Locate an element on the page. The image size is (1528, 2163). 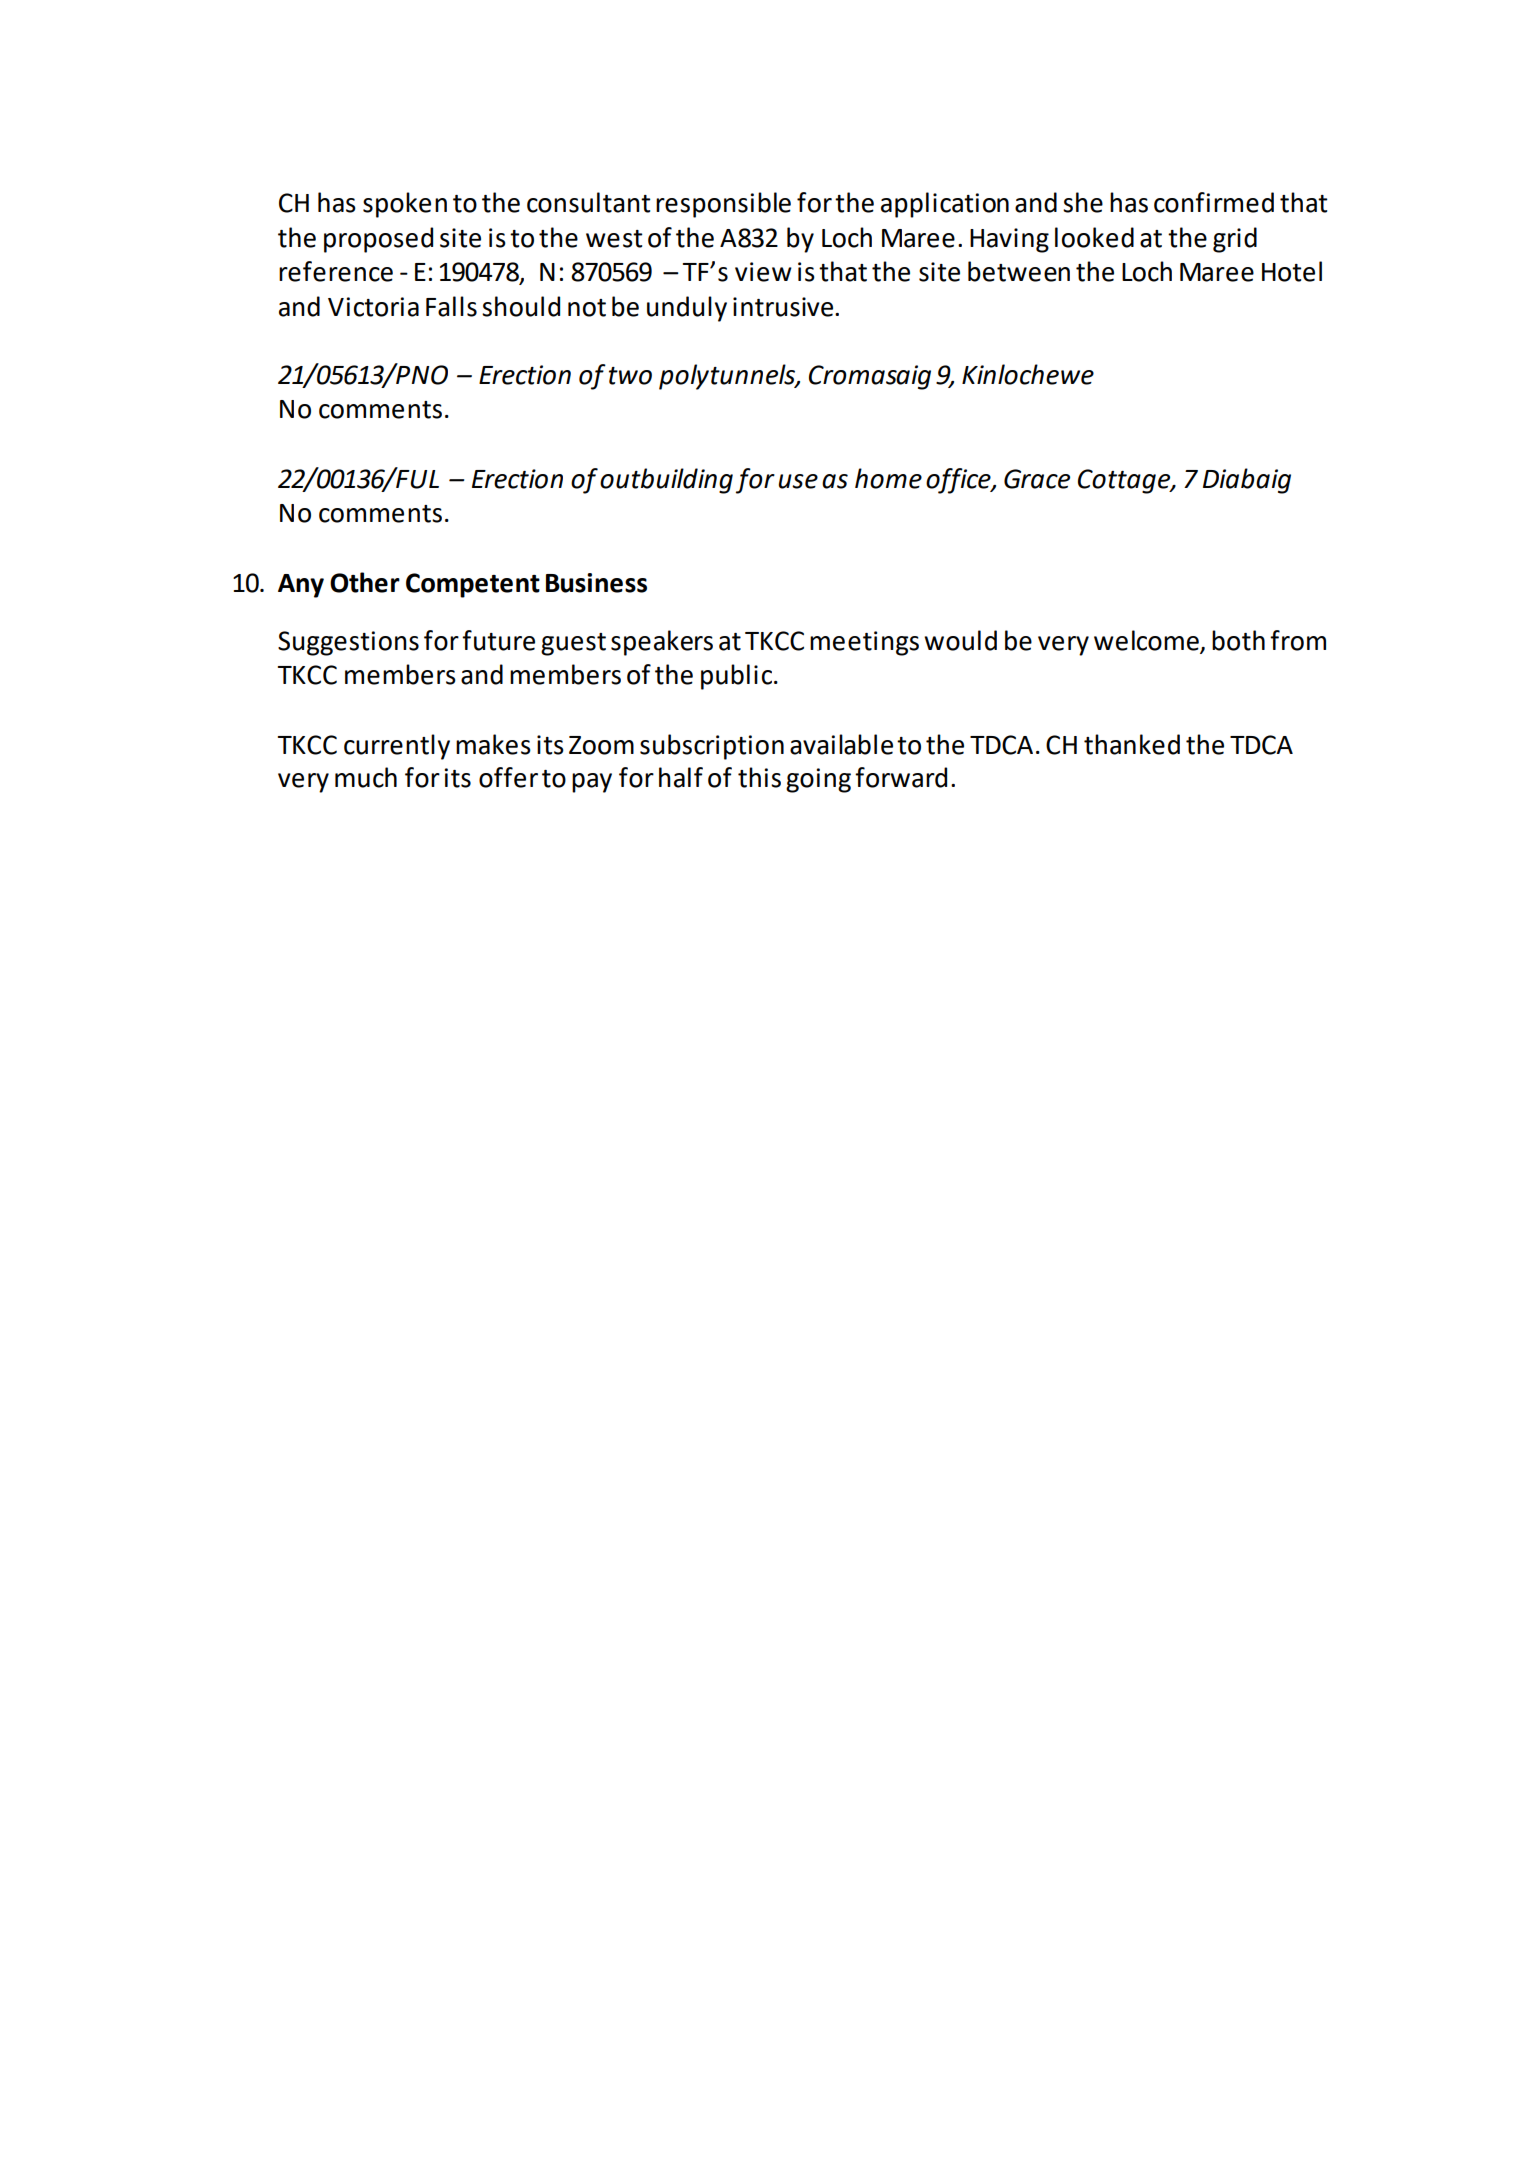
welcome is located at coordinates (1146, 640).
